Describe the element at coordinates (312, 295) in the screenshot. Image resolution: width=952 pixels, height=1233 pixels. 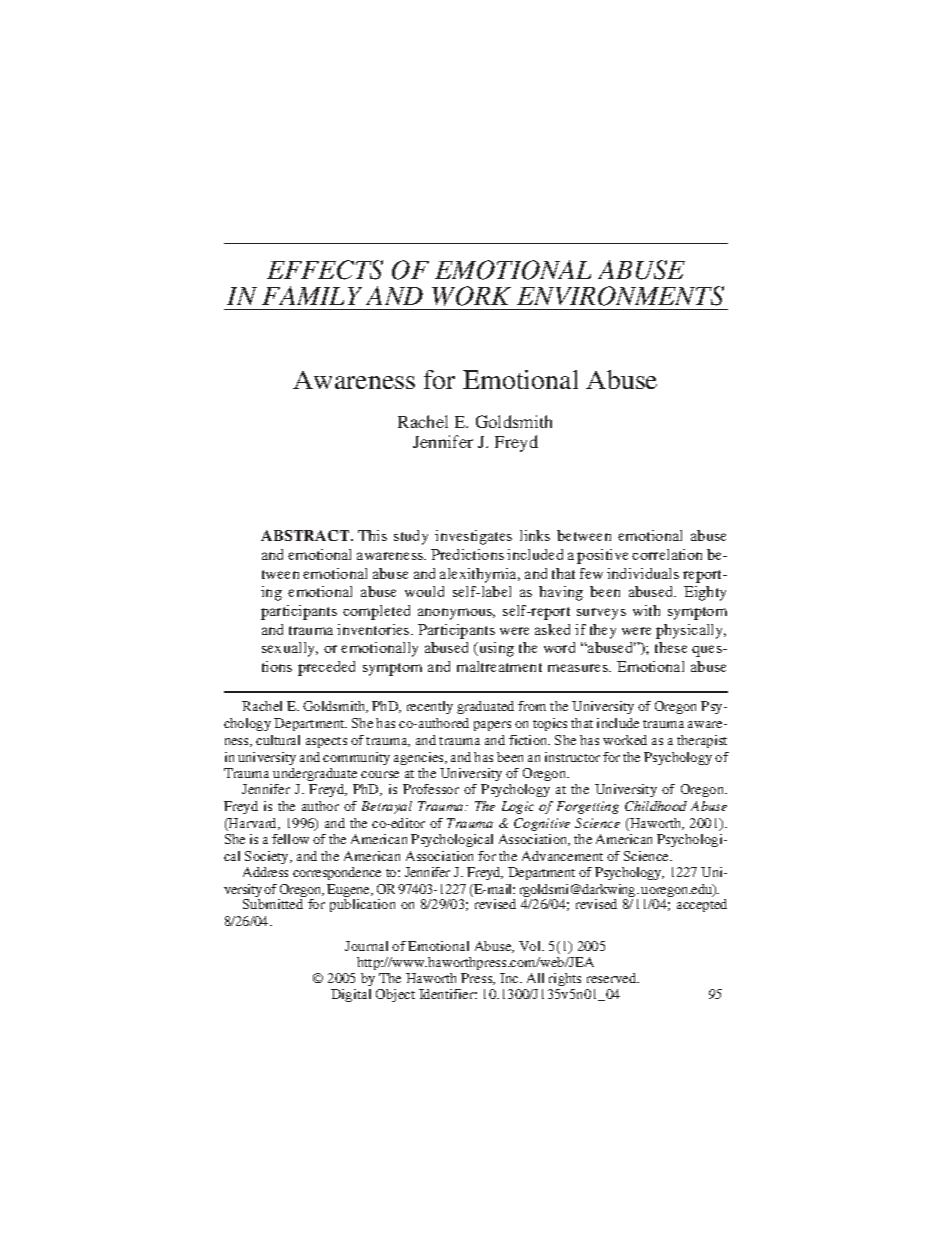
I see `FAMILY` at that location.
